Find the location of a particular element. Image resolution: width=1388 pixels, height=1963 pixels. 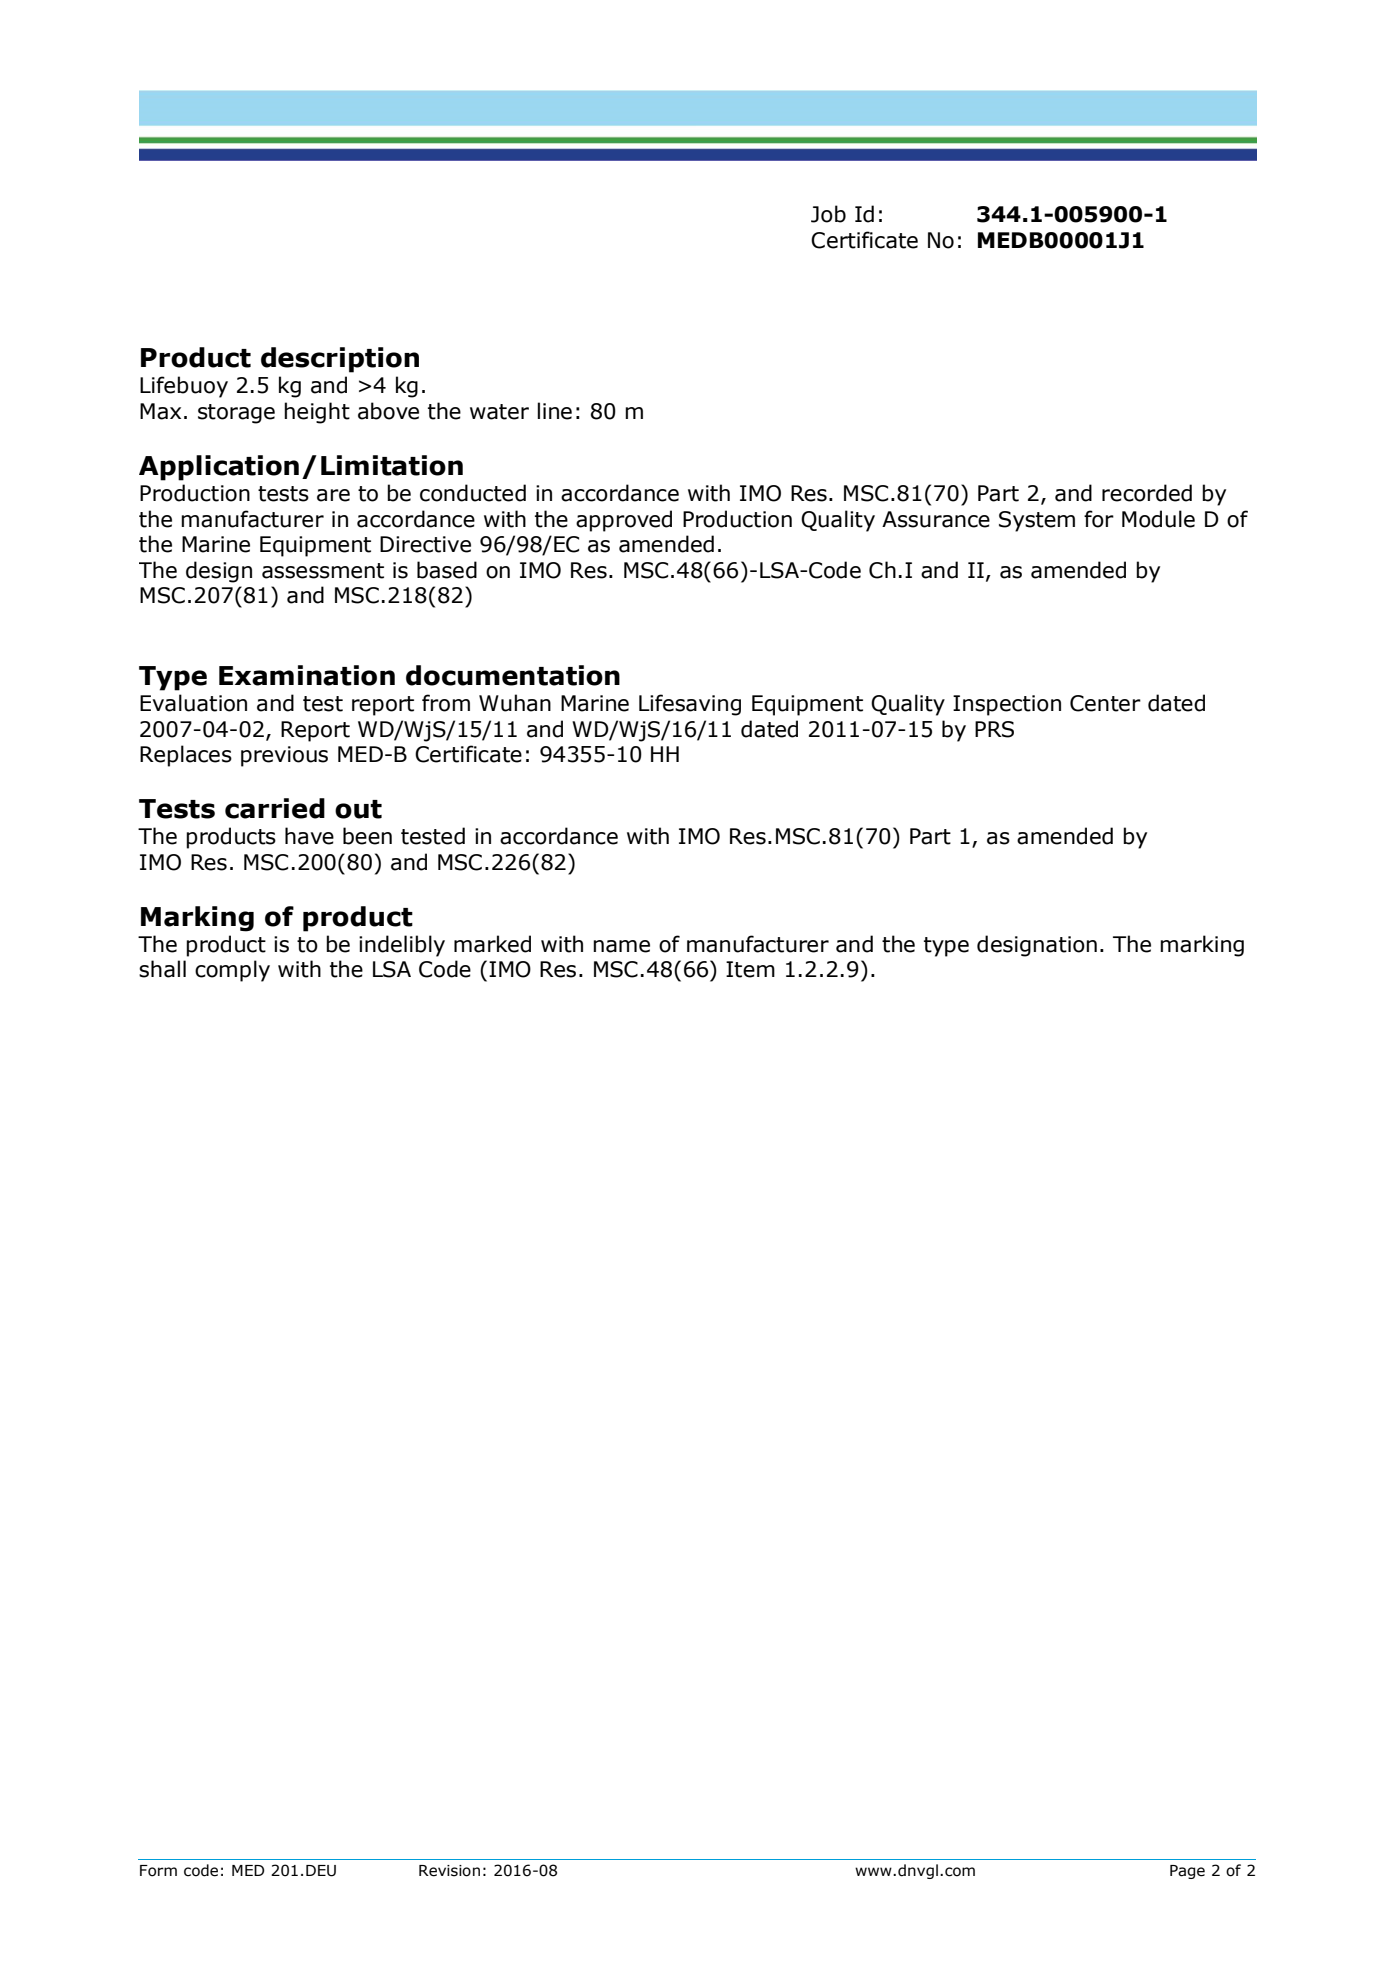

Job is located at coordinates (828, 214).
